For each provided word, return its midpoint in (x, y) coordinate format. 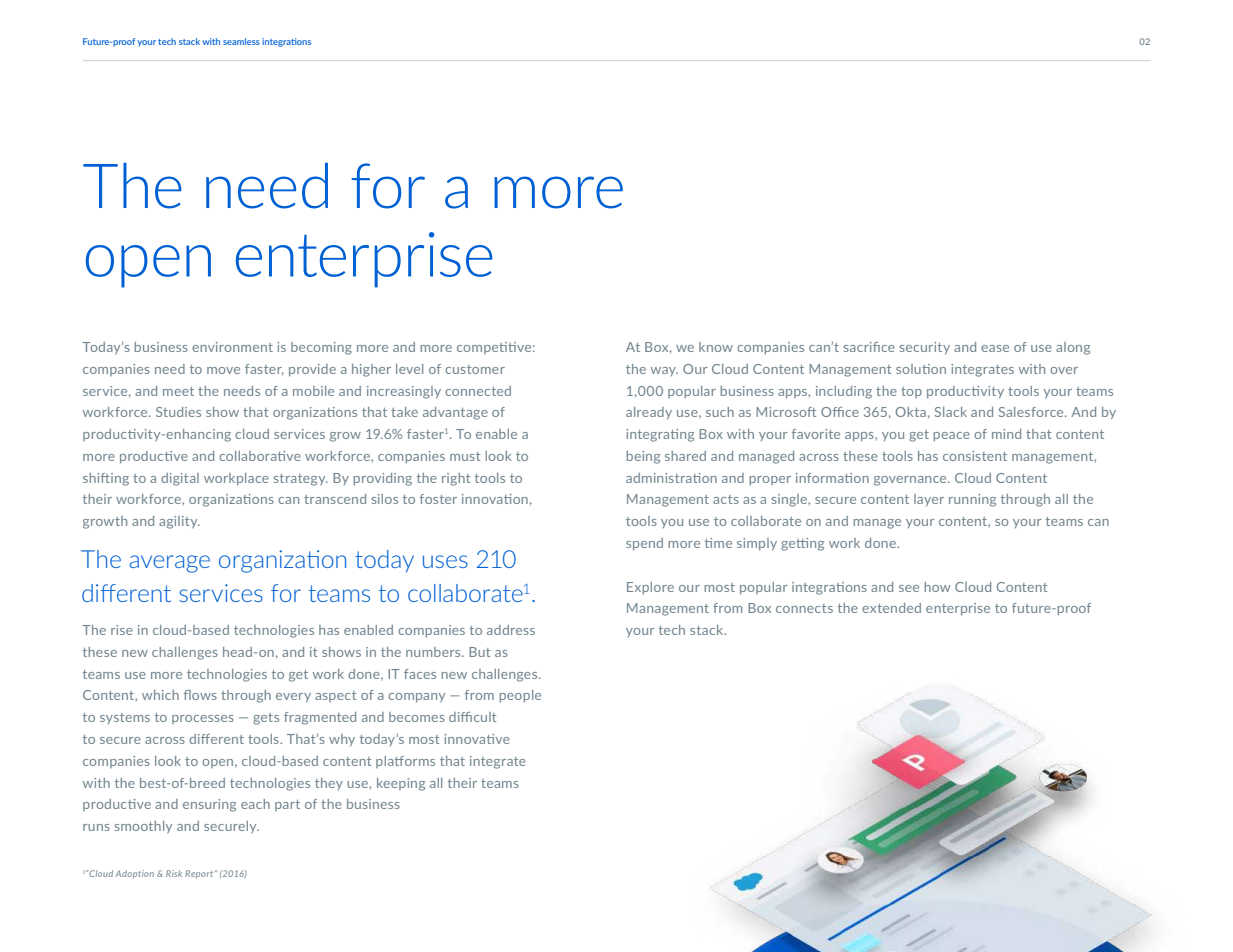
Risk (174, 873)
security (925, 348)
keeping (401, 784)
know (716, 347)
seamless (241, 41)
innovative (477, 739)
